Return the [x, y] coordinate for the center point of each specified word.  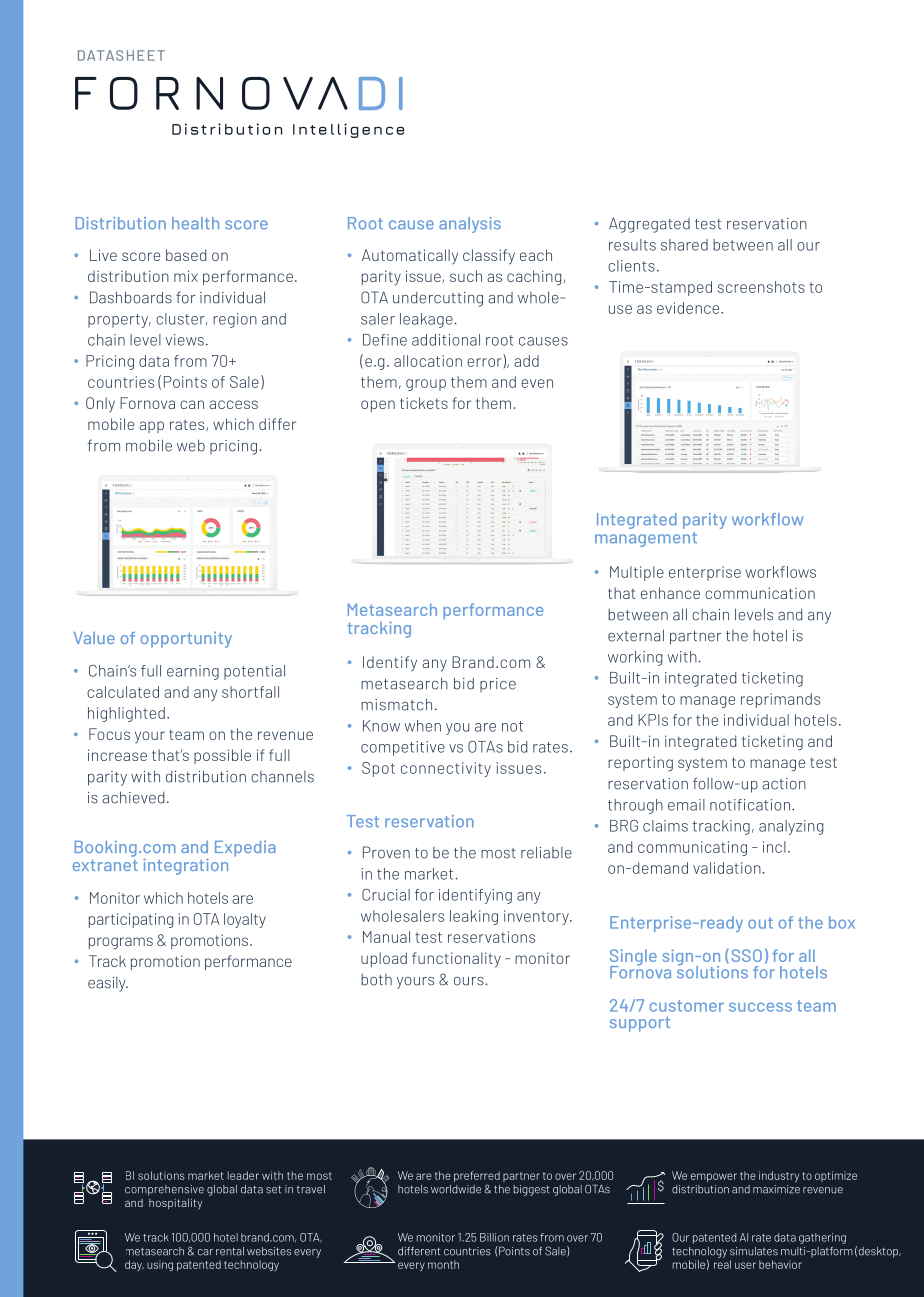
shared [684, 245]
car [205, 1252]
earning [193, 672]
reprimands [780, 700]
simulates [754, 1251]
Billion [494, 1237]
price [498, 685]
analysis [470, 225]
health [195, 223]
